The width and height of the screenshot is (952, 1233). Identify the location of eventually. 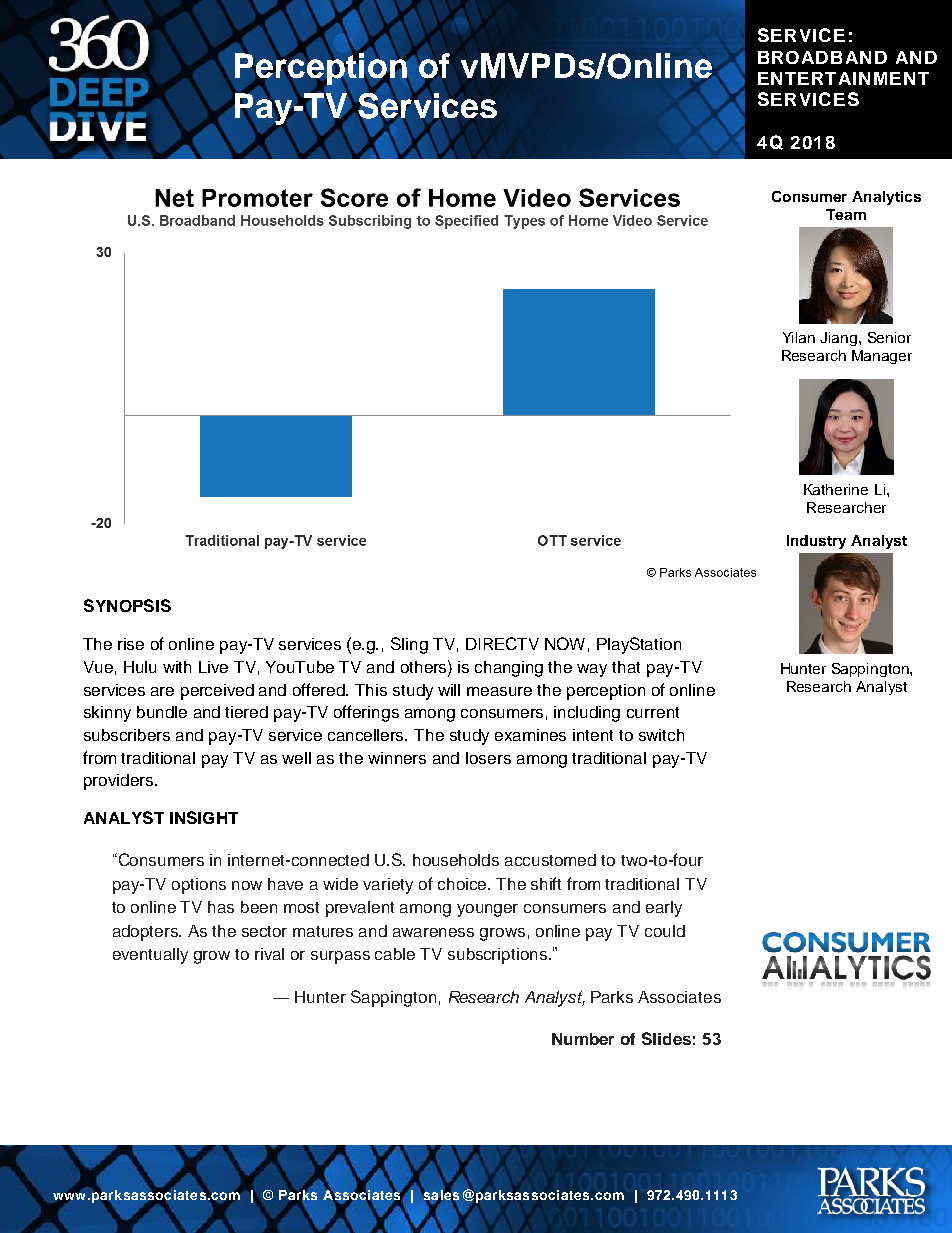
(150, 956).
